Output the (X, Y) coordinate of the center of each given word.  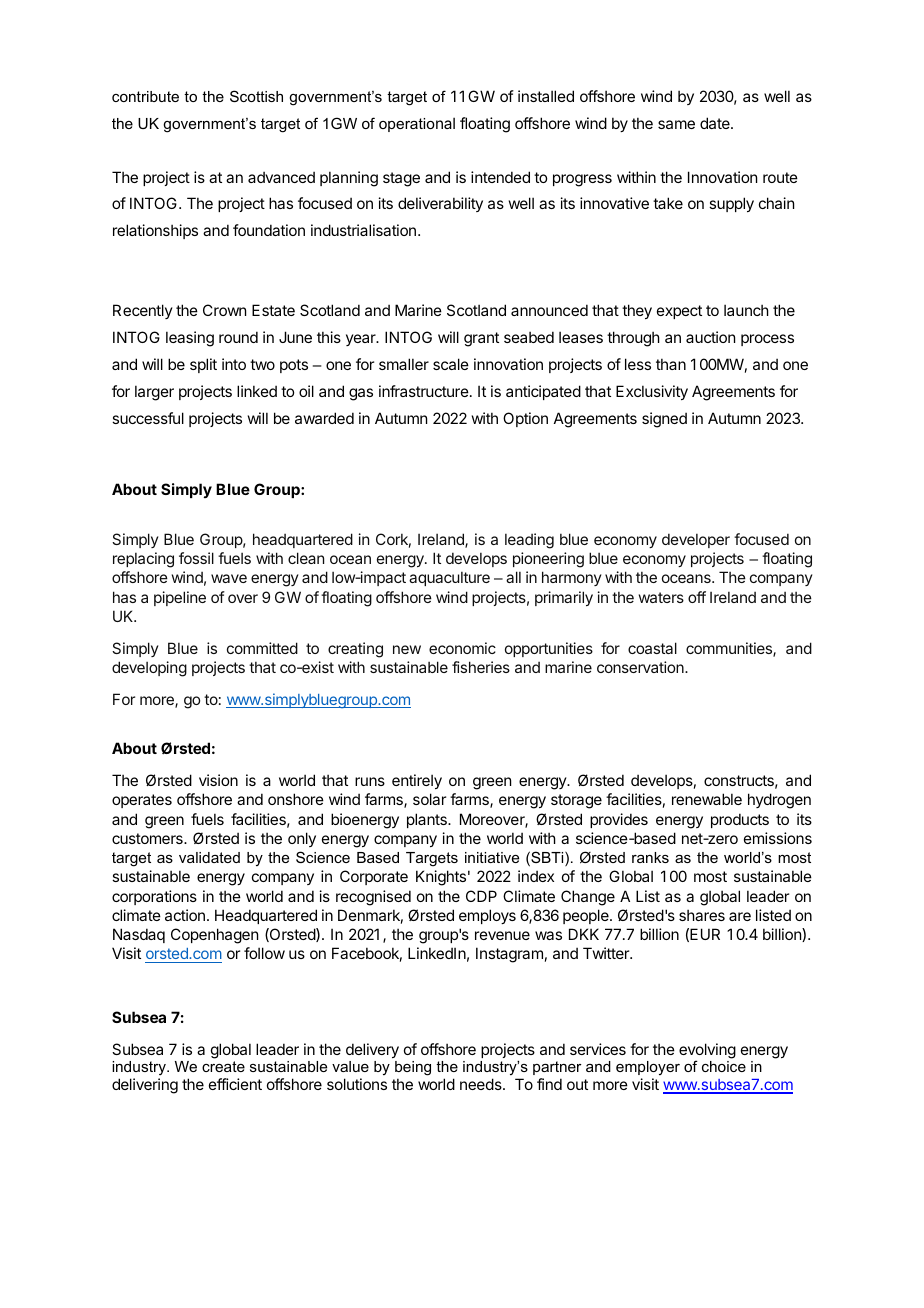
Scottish (256, 96)
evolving (707, 1052)
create (223, 1066)
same (676, 124)
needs (482, 1084)
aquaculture (449, 578)
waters (661, 597)
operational (417, 124)
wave (229, 578)
